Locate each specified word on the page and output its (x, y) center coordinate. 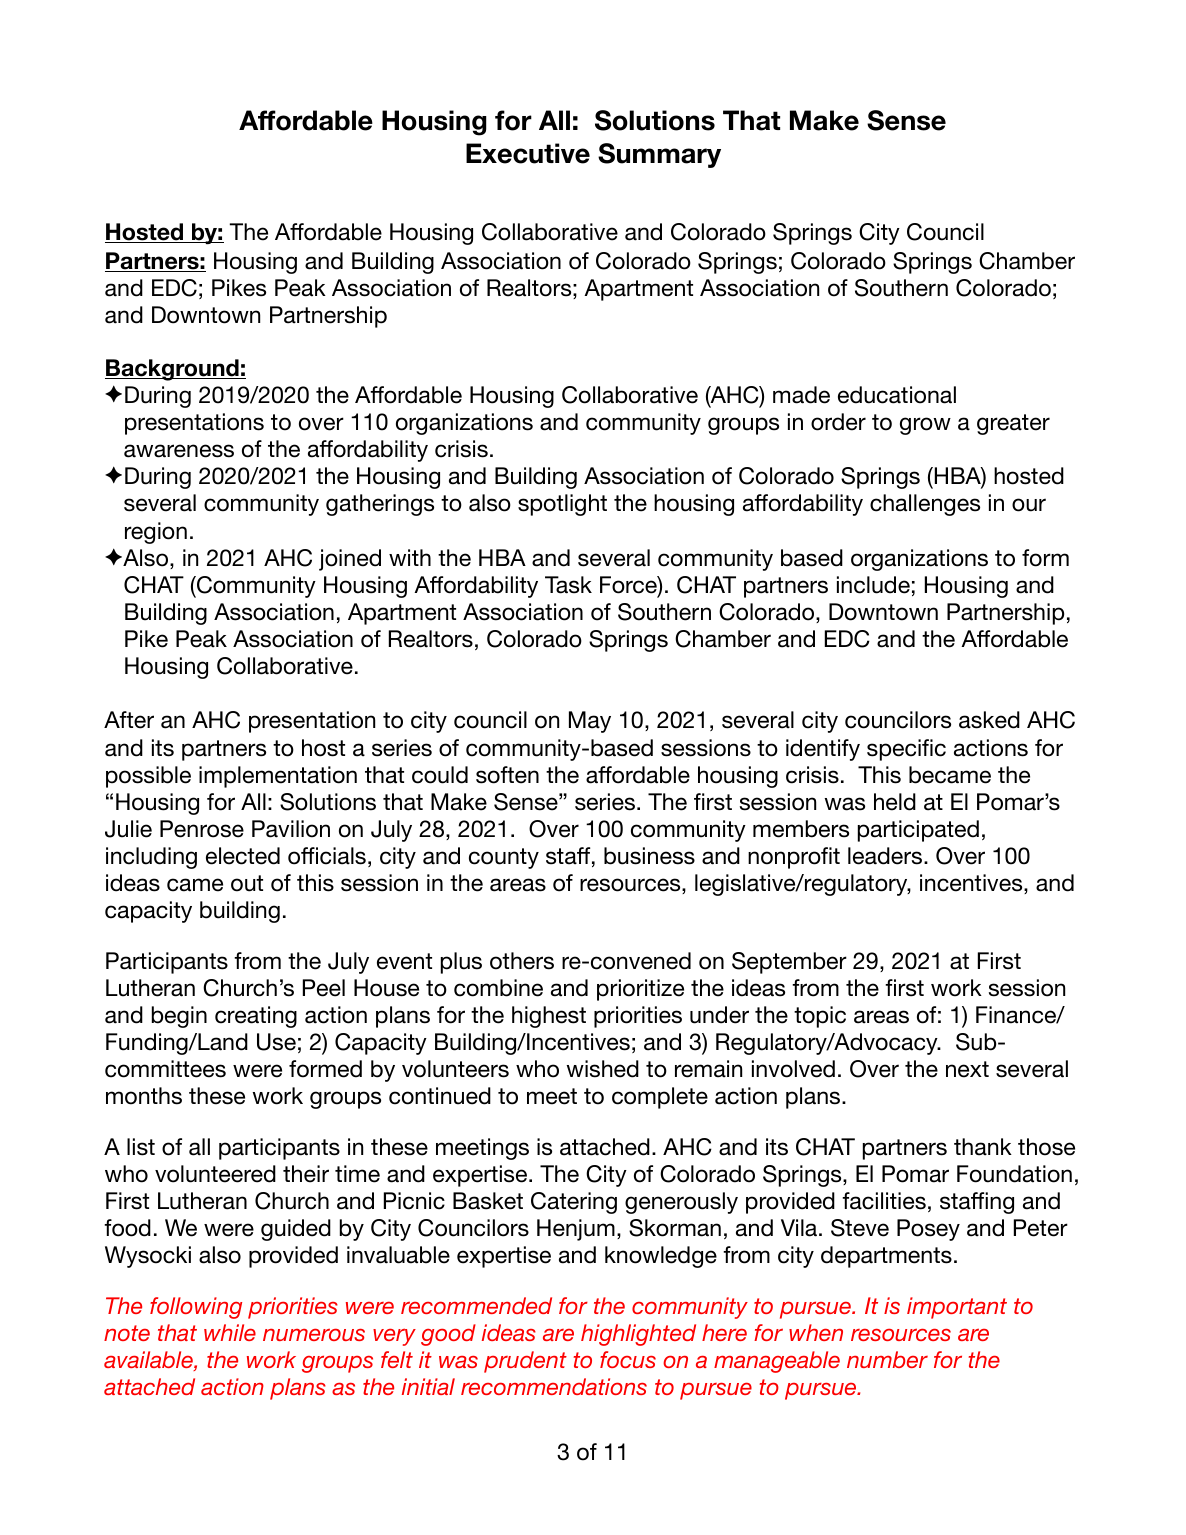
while (230, 1332)
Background (173, 370)
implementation (278, 777)
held (895, 802)
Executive (528, 153)
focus (628, 1359)
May (590, 722)
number (887, 1359)
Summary (659, 155)
